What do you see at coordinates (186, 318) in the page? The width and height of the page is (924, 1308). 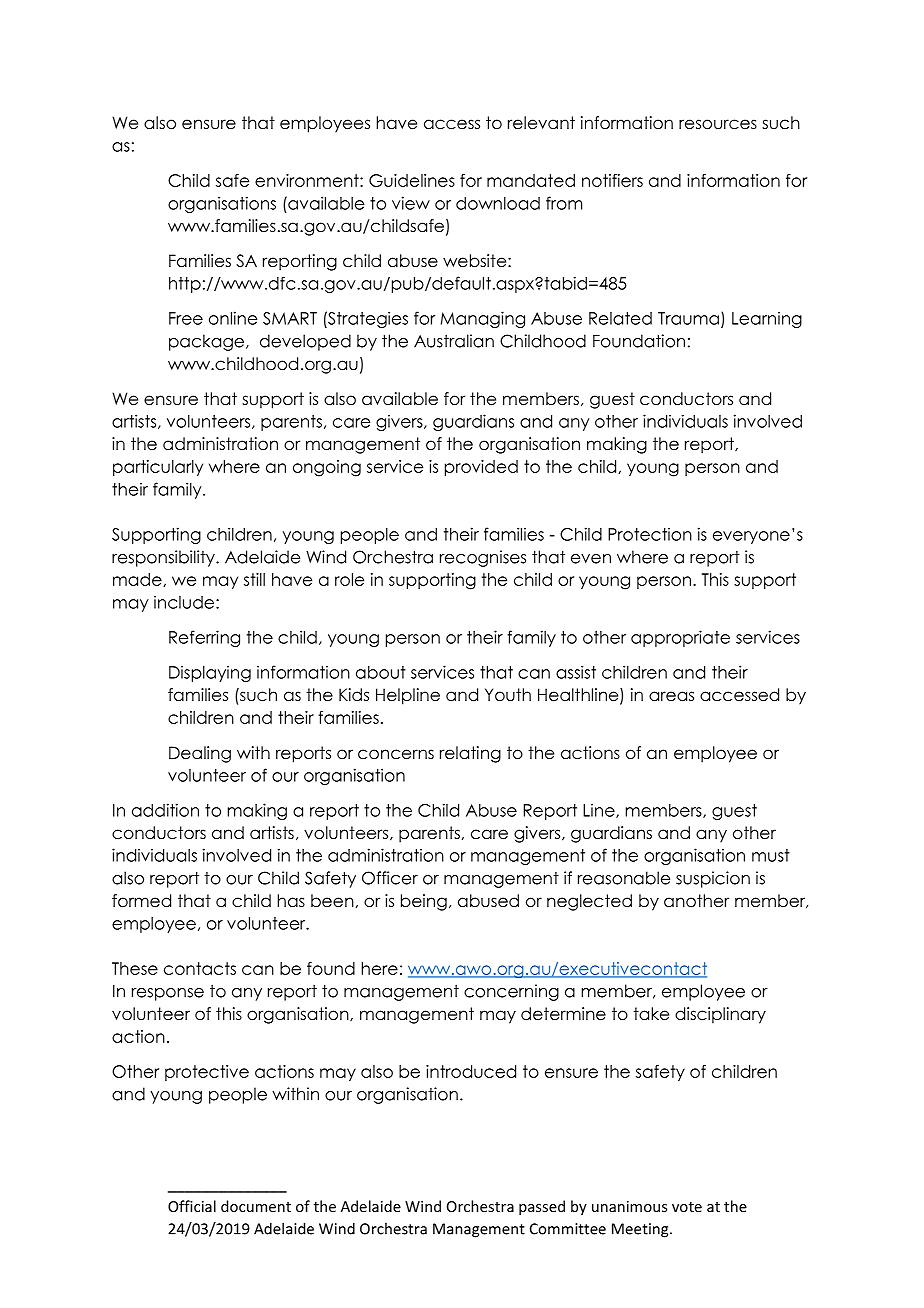 I see `Free` at bounding box center [186, 318].
